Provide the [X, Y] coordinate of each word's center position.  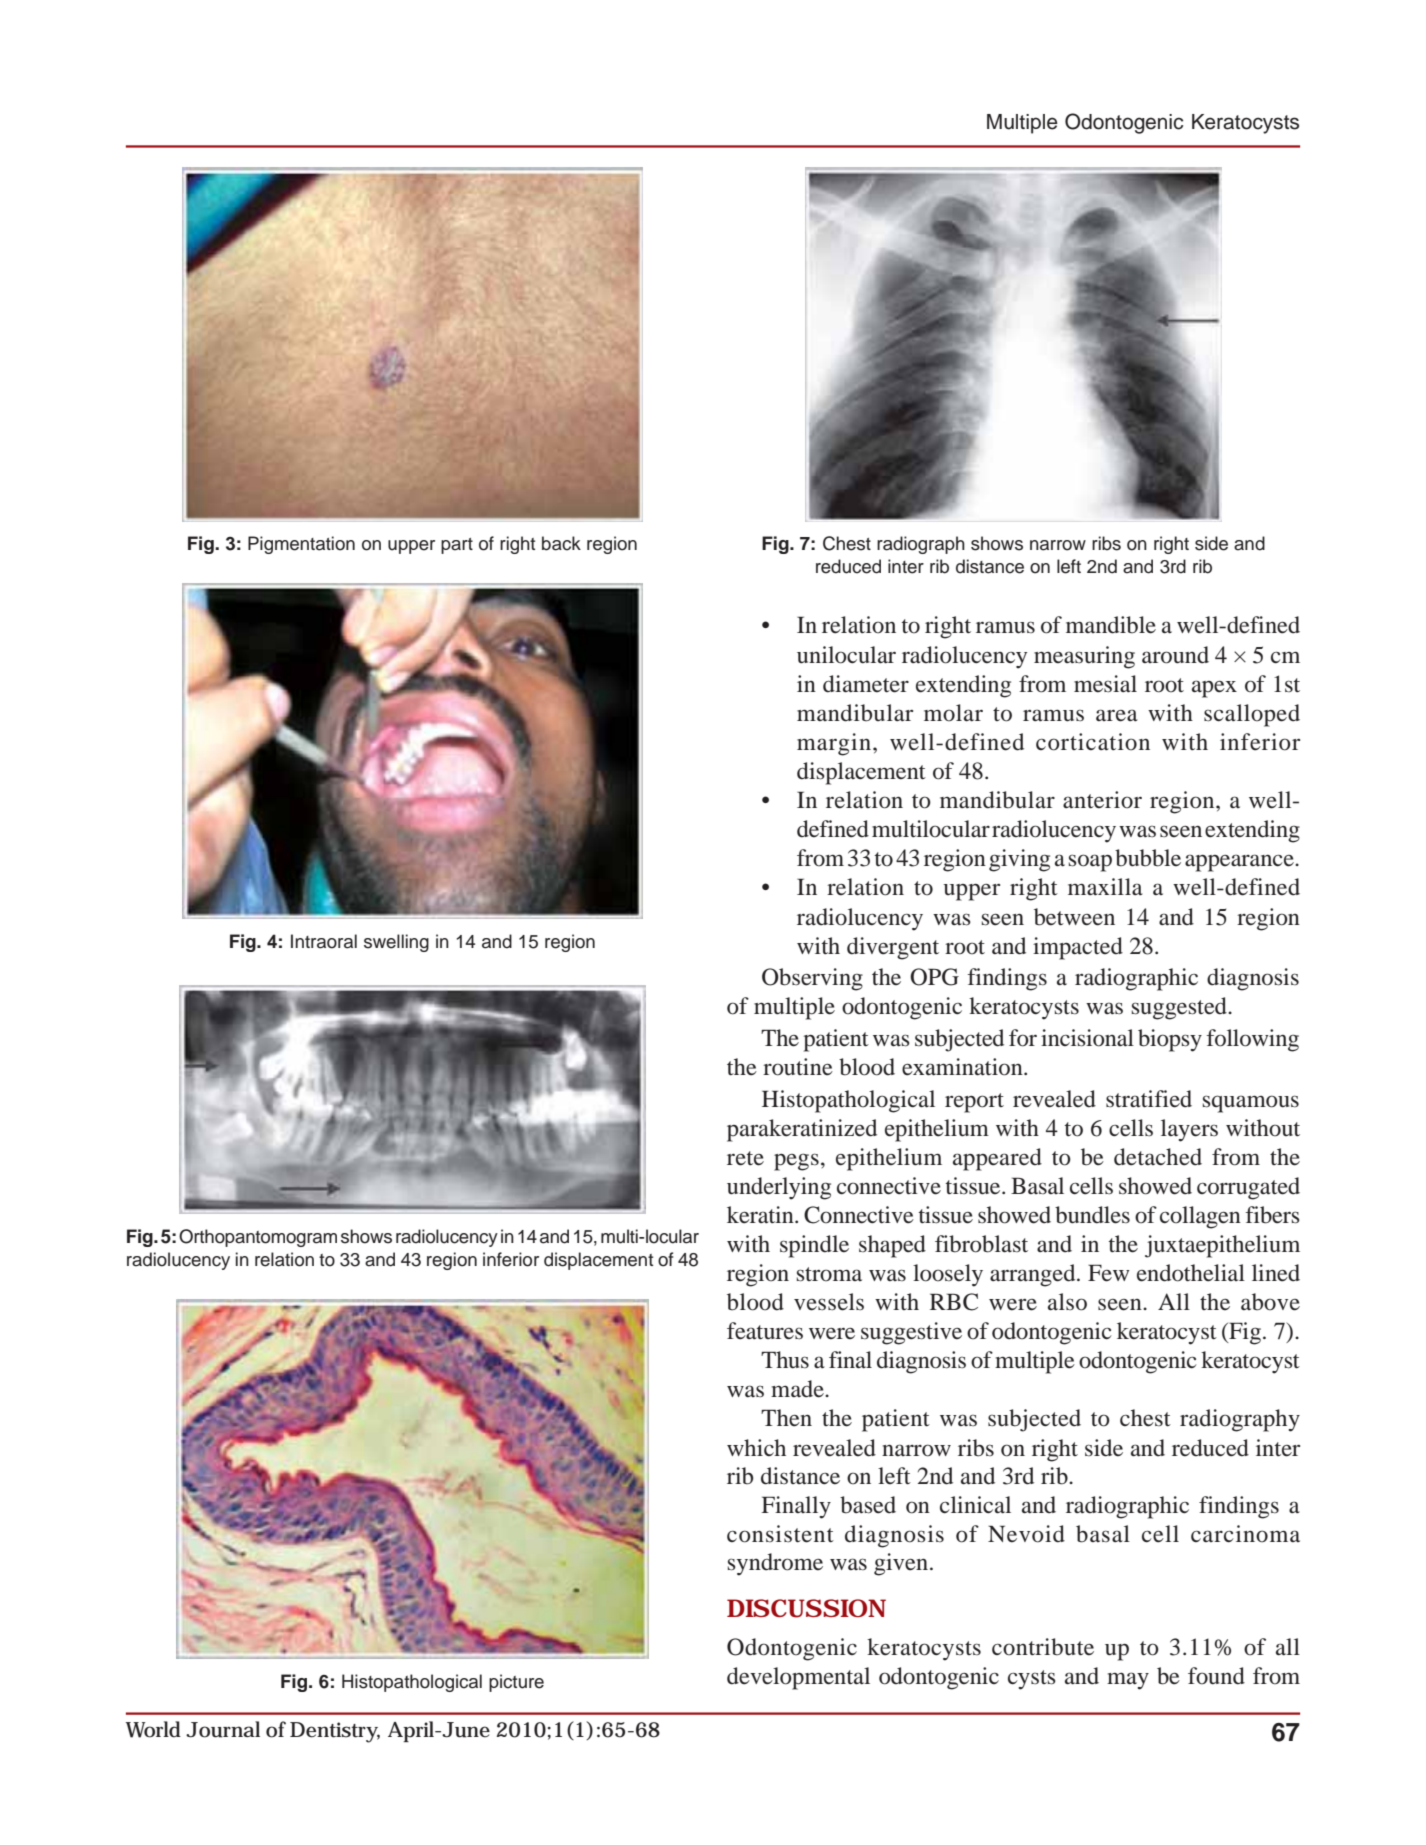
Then [786, 1418]
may [1128, 1681]
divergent [893, 948]
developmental [798, 1678]
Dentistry [335, 1732]
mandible [1111, 625]
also [1067, 1302]
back [561, 543]
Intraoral [324, 941]
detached [1158, 1157]
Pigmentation [301, 545]
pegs [796, 1162]
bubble [1148, 858]
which [756, 1447]
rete [745, 1158]
